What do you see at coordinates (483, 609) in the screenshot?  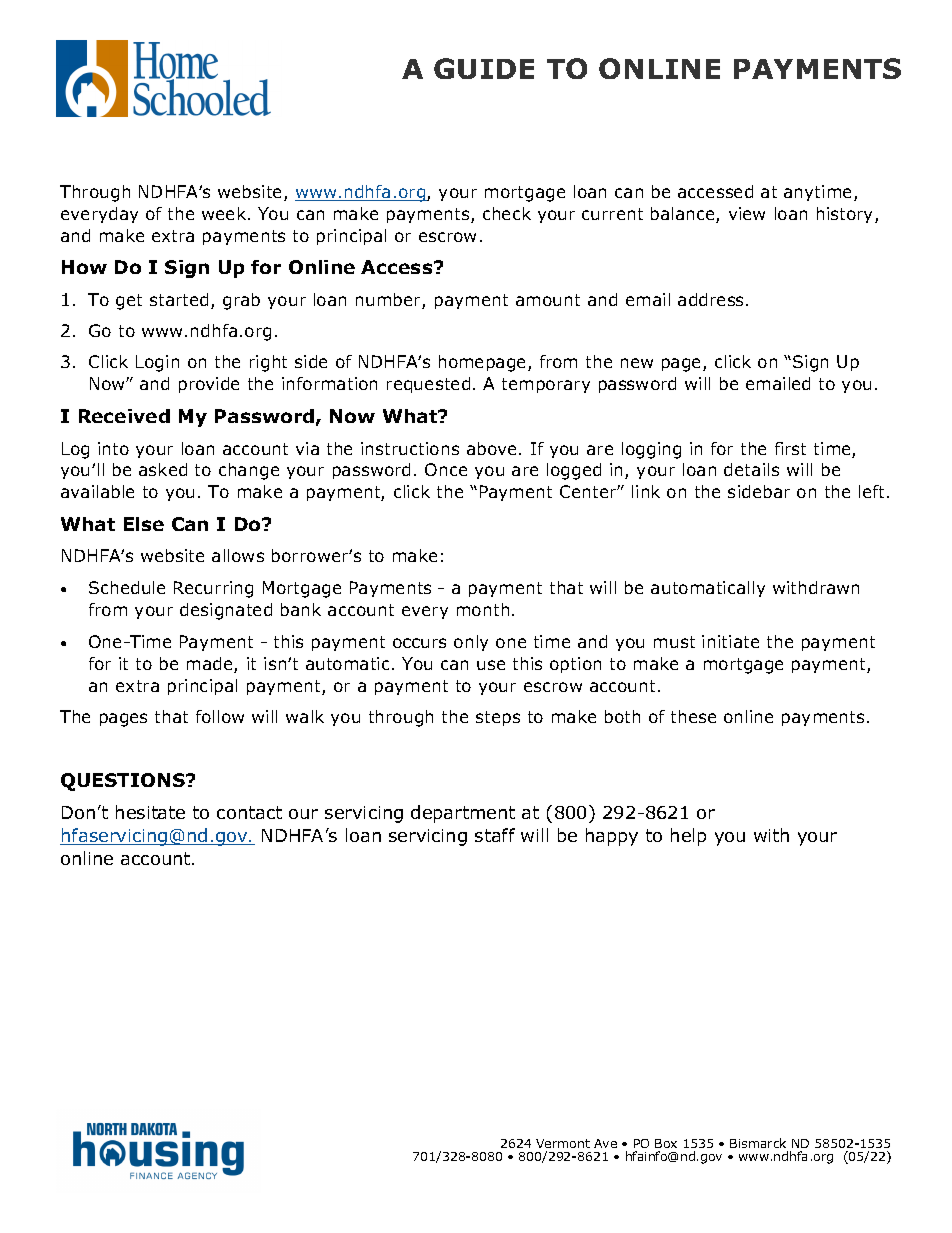 I see `month` at bounding box center [483, 609].
